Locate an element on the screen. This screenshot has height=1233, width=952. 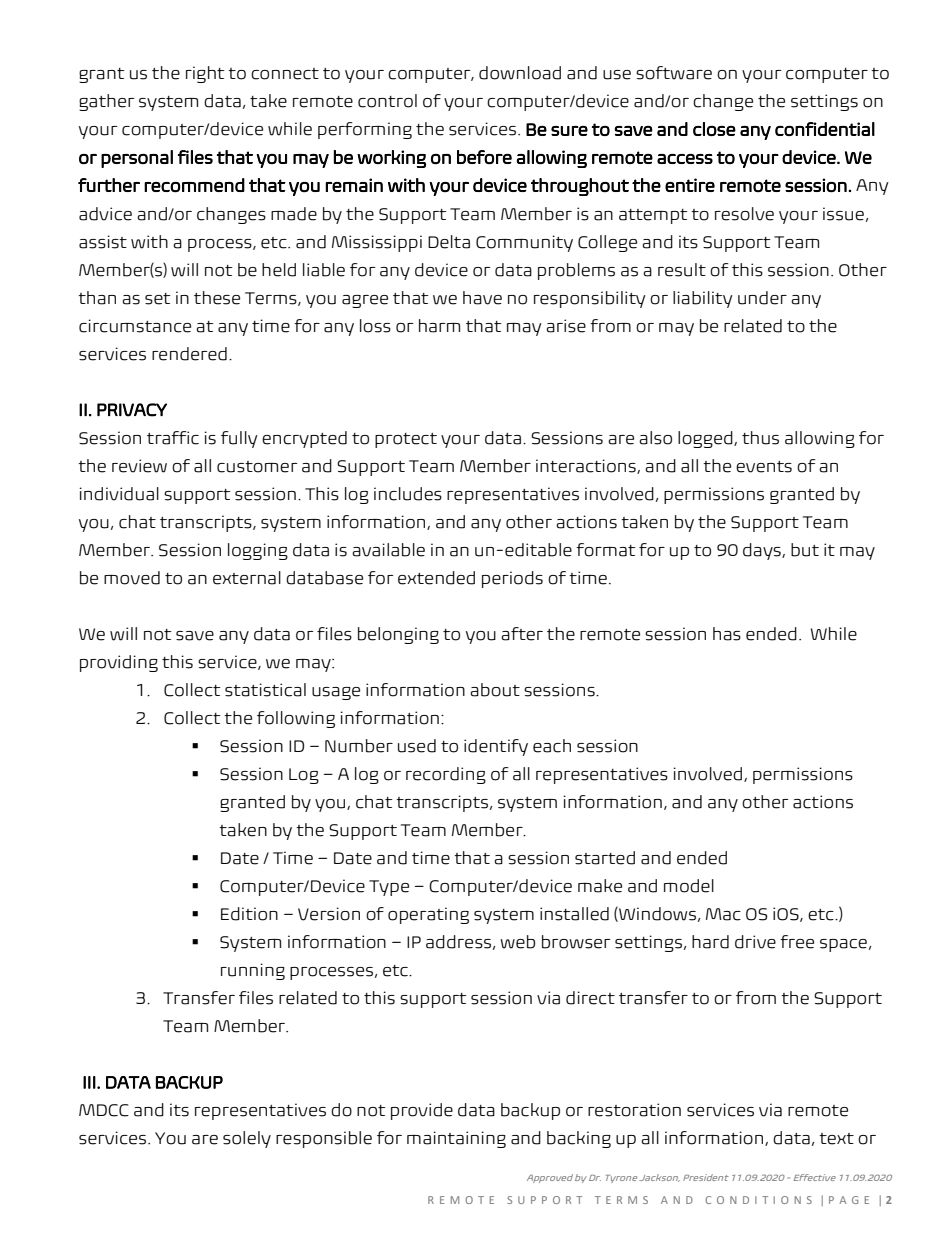
solely is located at coordinates (247, 1139).
